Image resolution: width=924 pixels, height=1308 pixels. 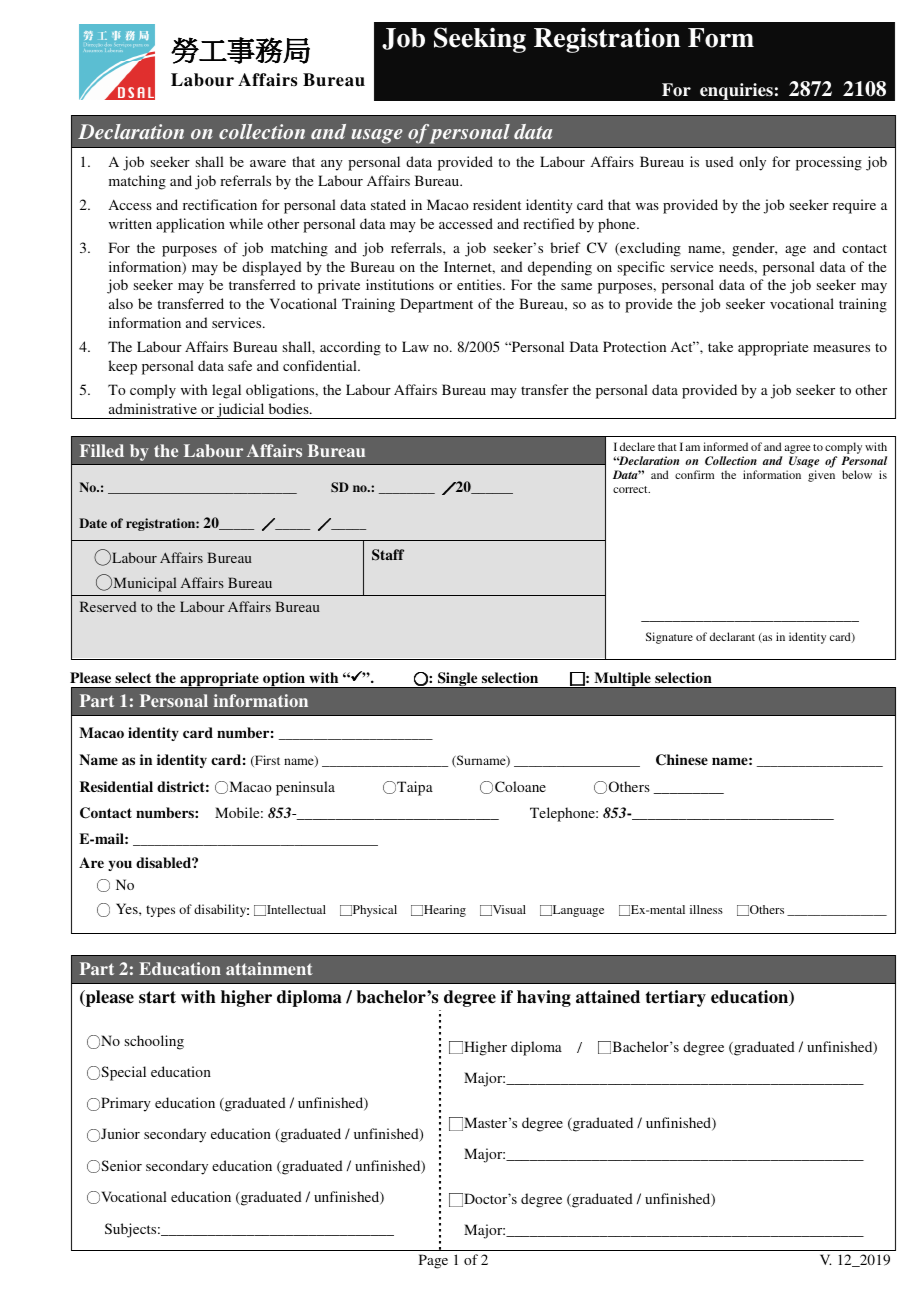 I want to click on declarant, so click(x=732, y=636).
